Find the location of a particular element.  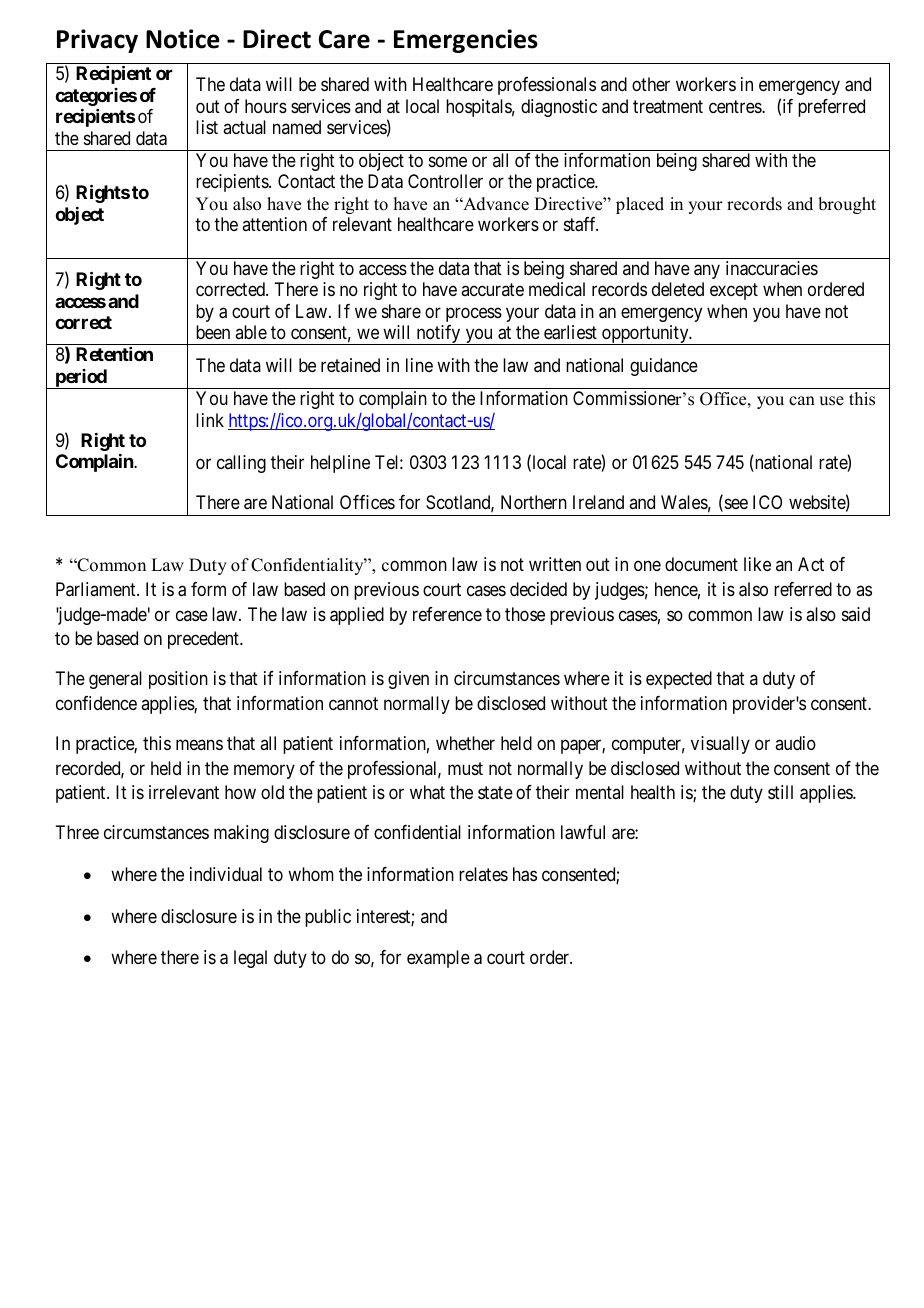

been is located at coordinates (213, 332).
